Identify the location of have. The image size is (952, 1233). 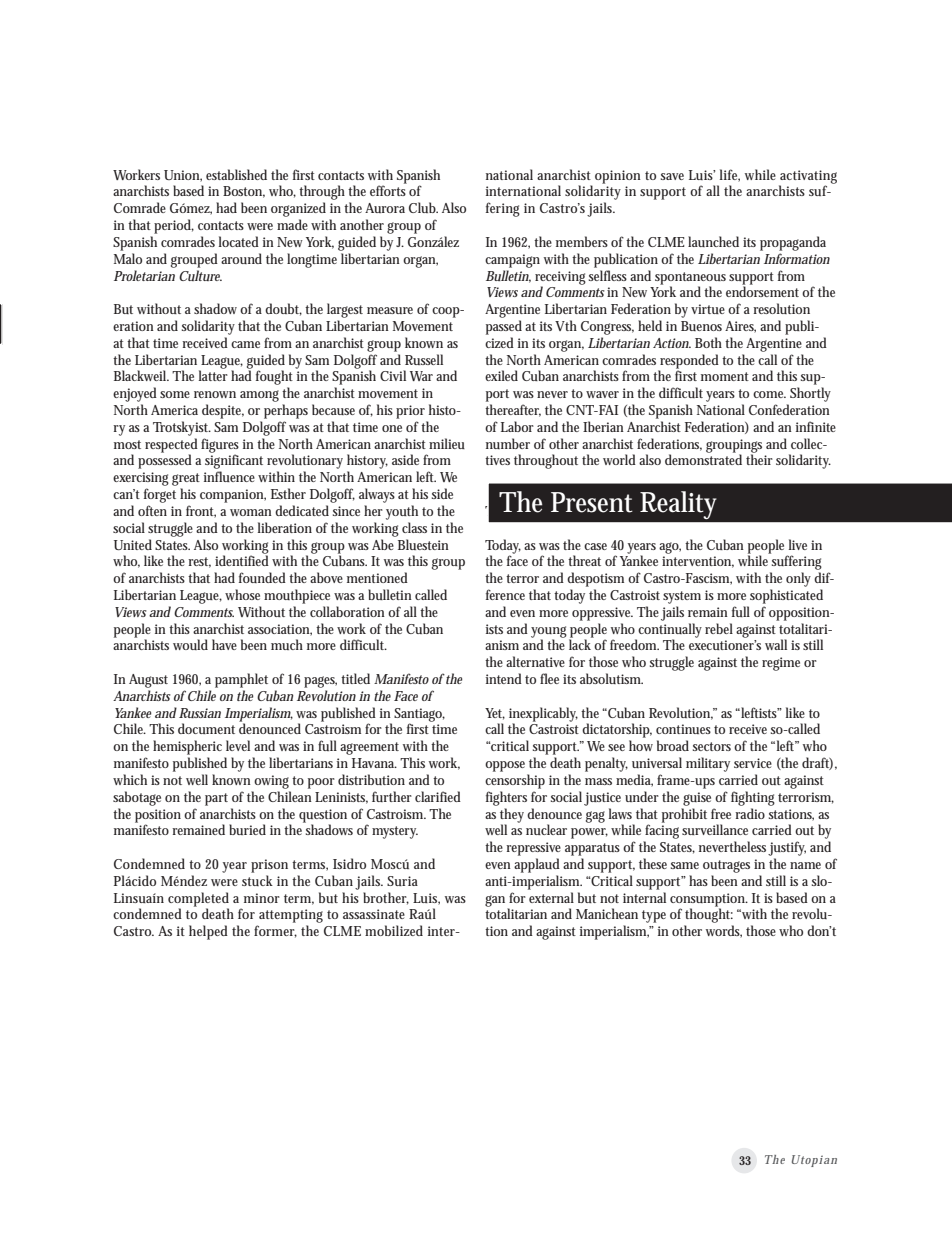
(224, 644).
